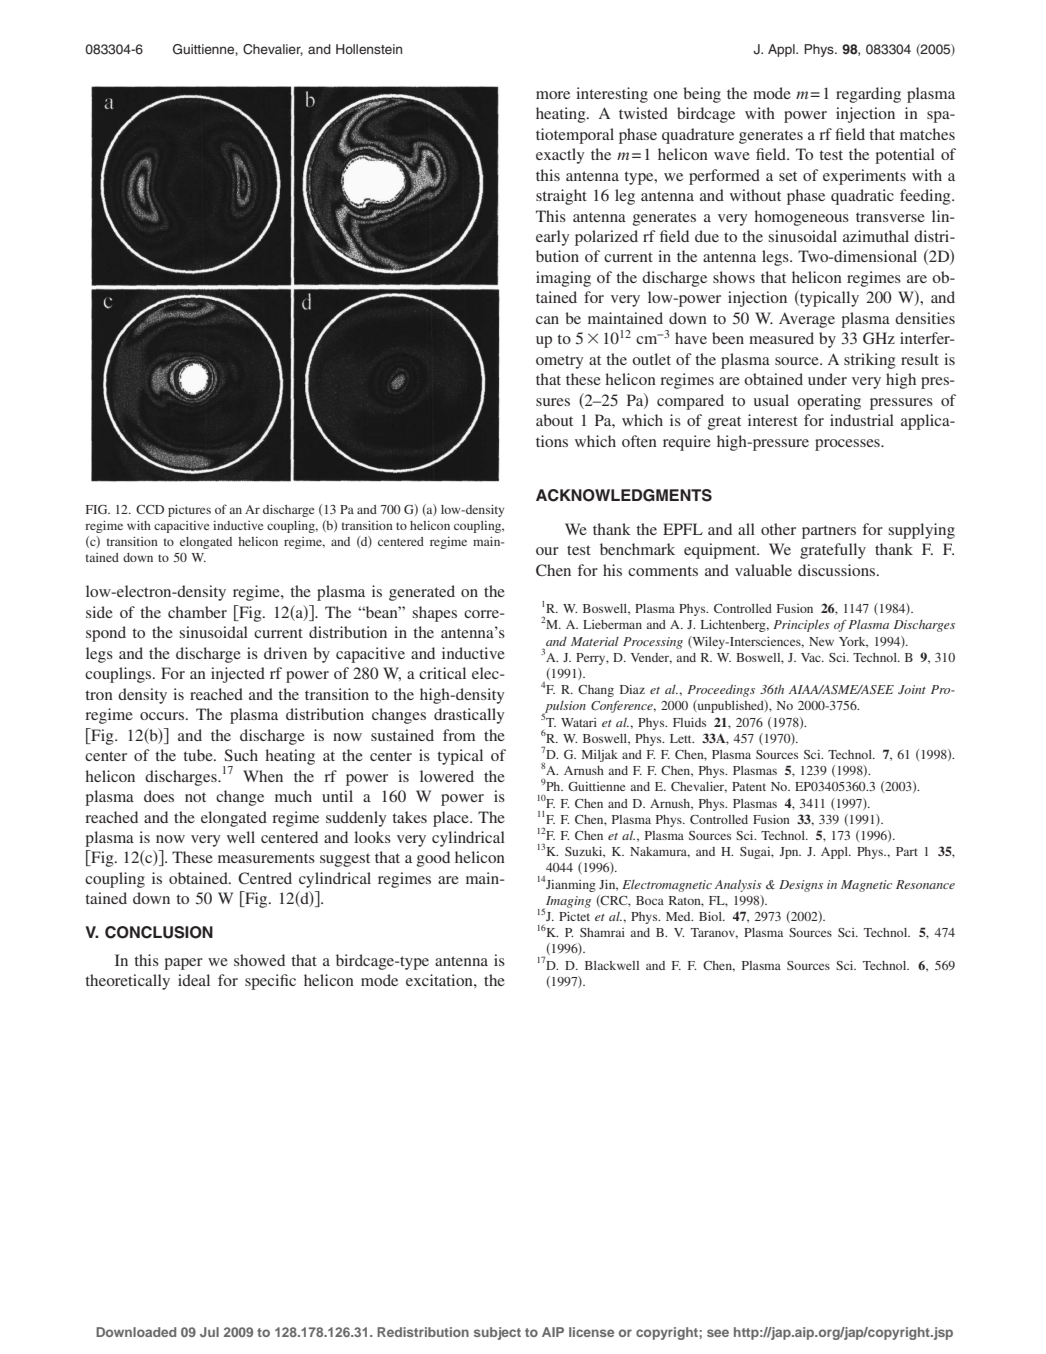  I want to click on regarding, so click(868, 95).
